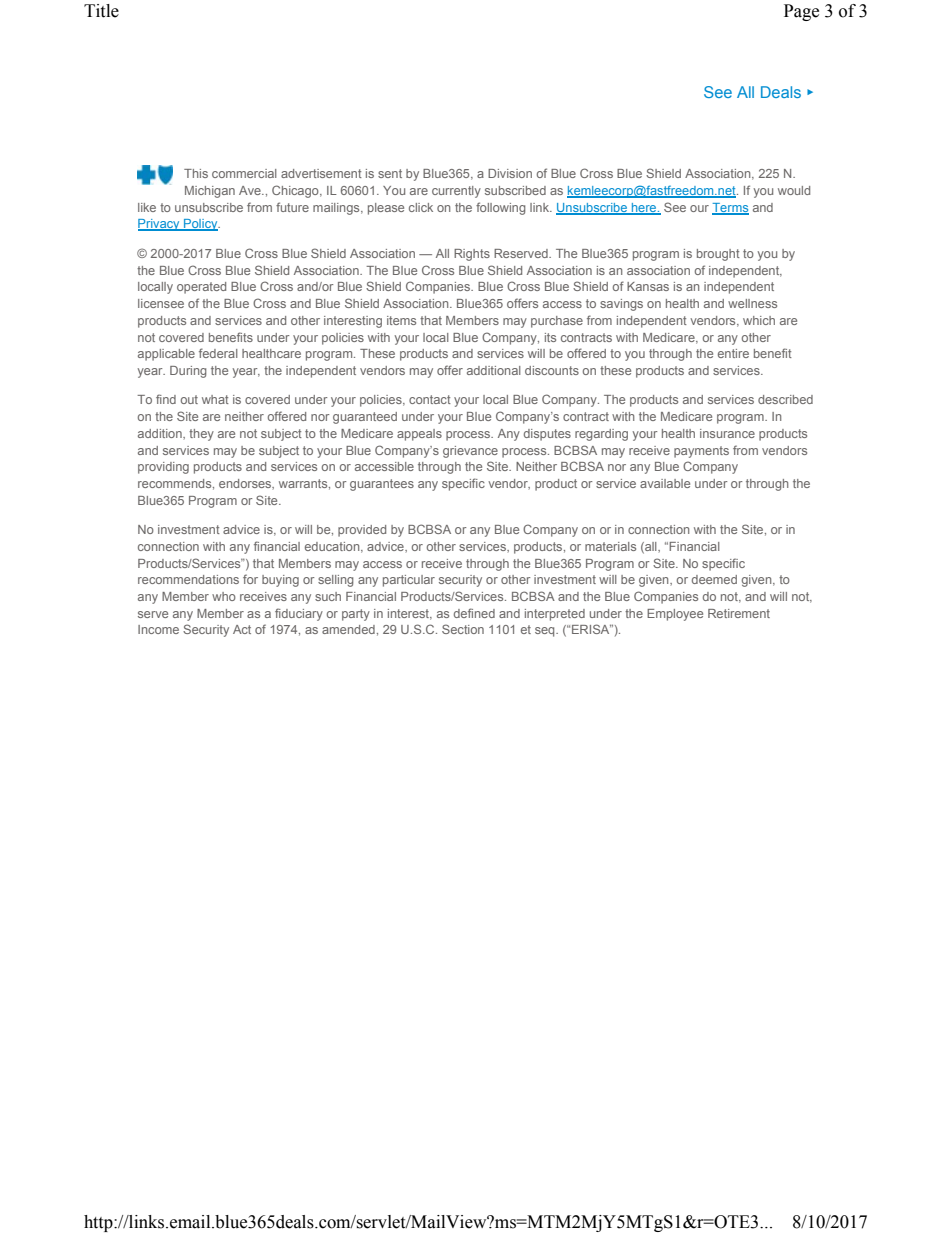 Image resolution: width=952 pixels, height=1233 pixels. What do you see at coordinates (510, 173) in the screenshot?
I see `Division` at bounding box center [510, 173].
